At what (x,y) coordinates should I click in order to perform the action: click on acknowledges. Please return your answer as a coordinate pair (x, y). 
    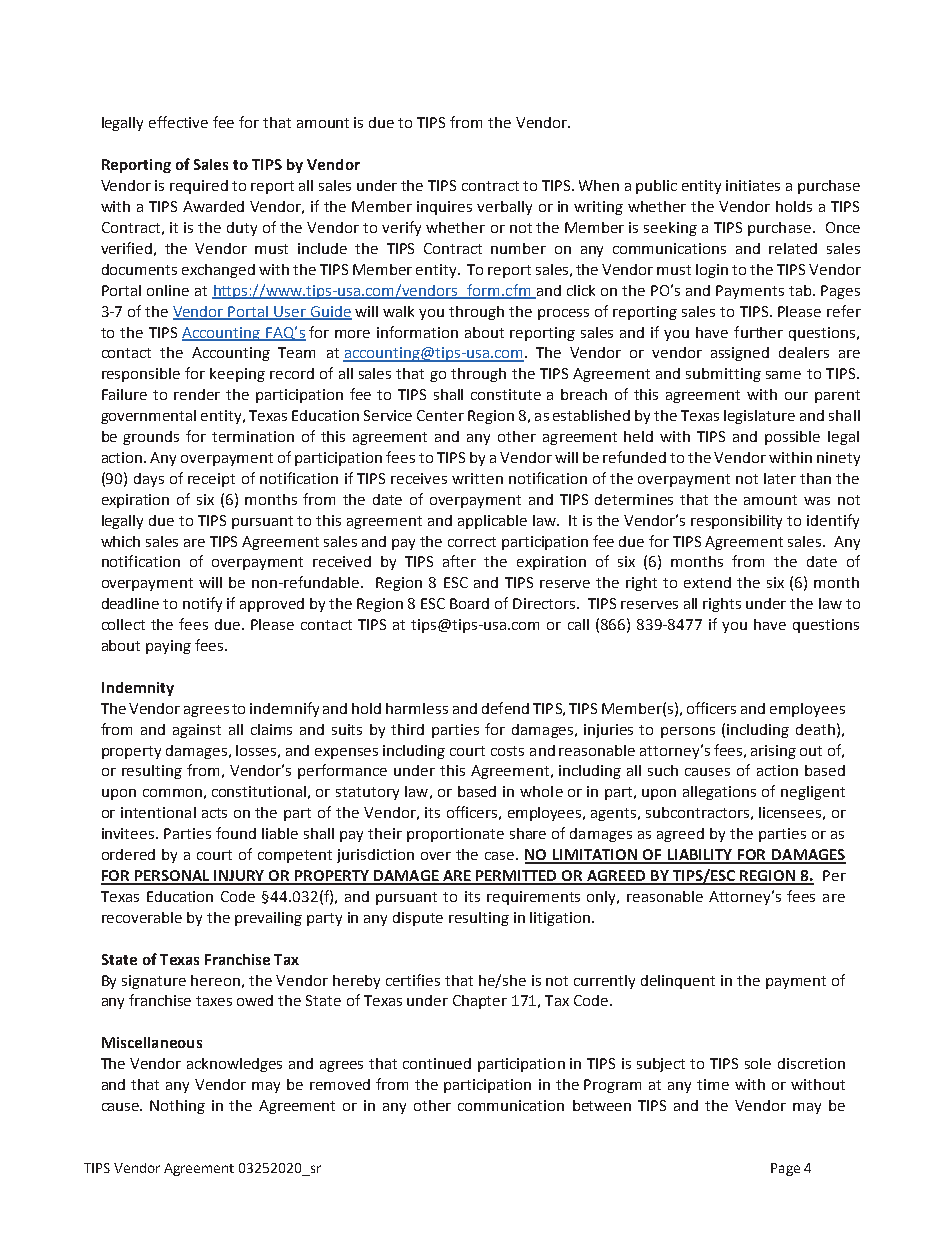
    Looking at the image, I should click on (234, 1065).
